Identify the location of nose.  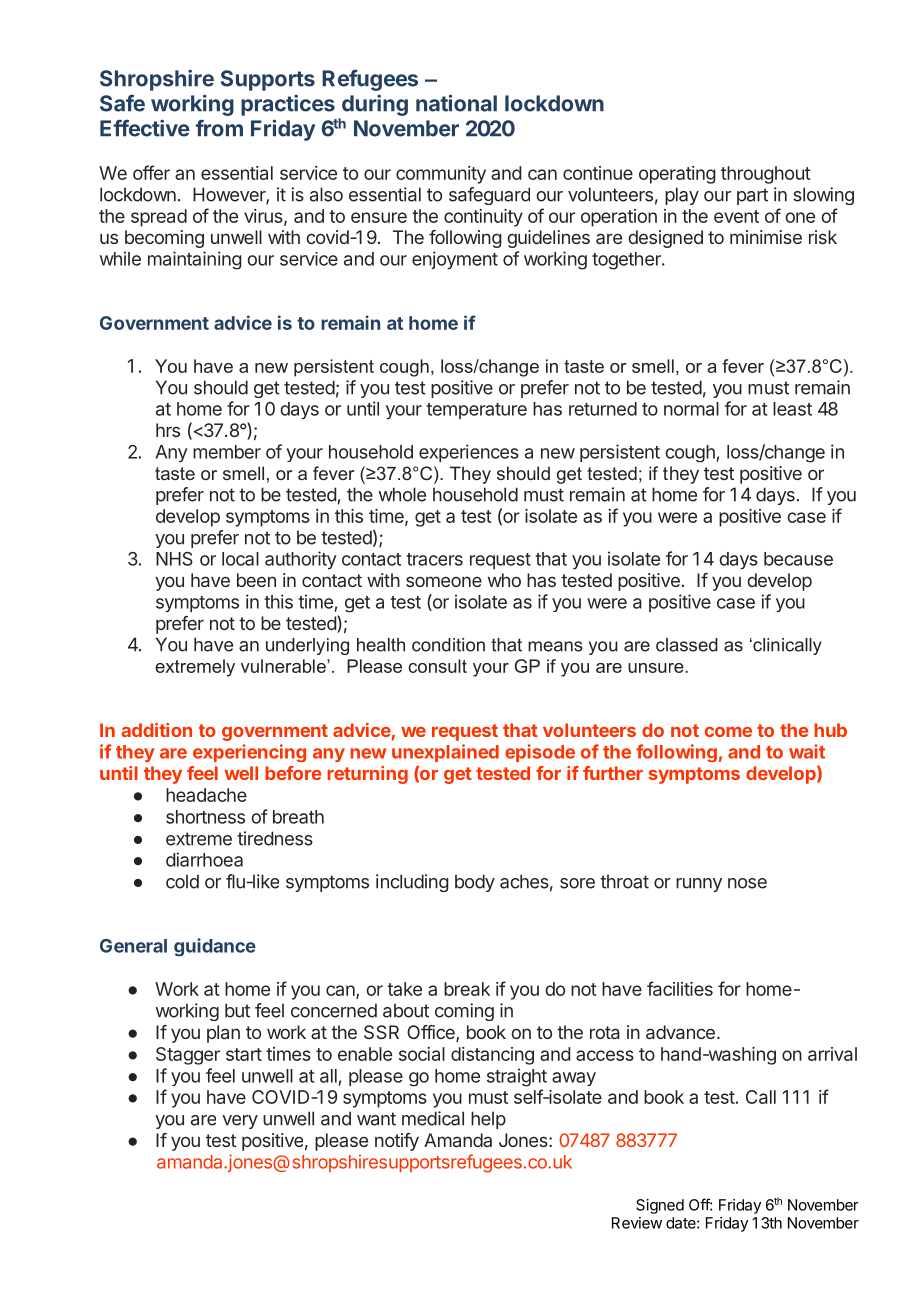
(747, 883).
